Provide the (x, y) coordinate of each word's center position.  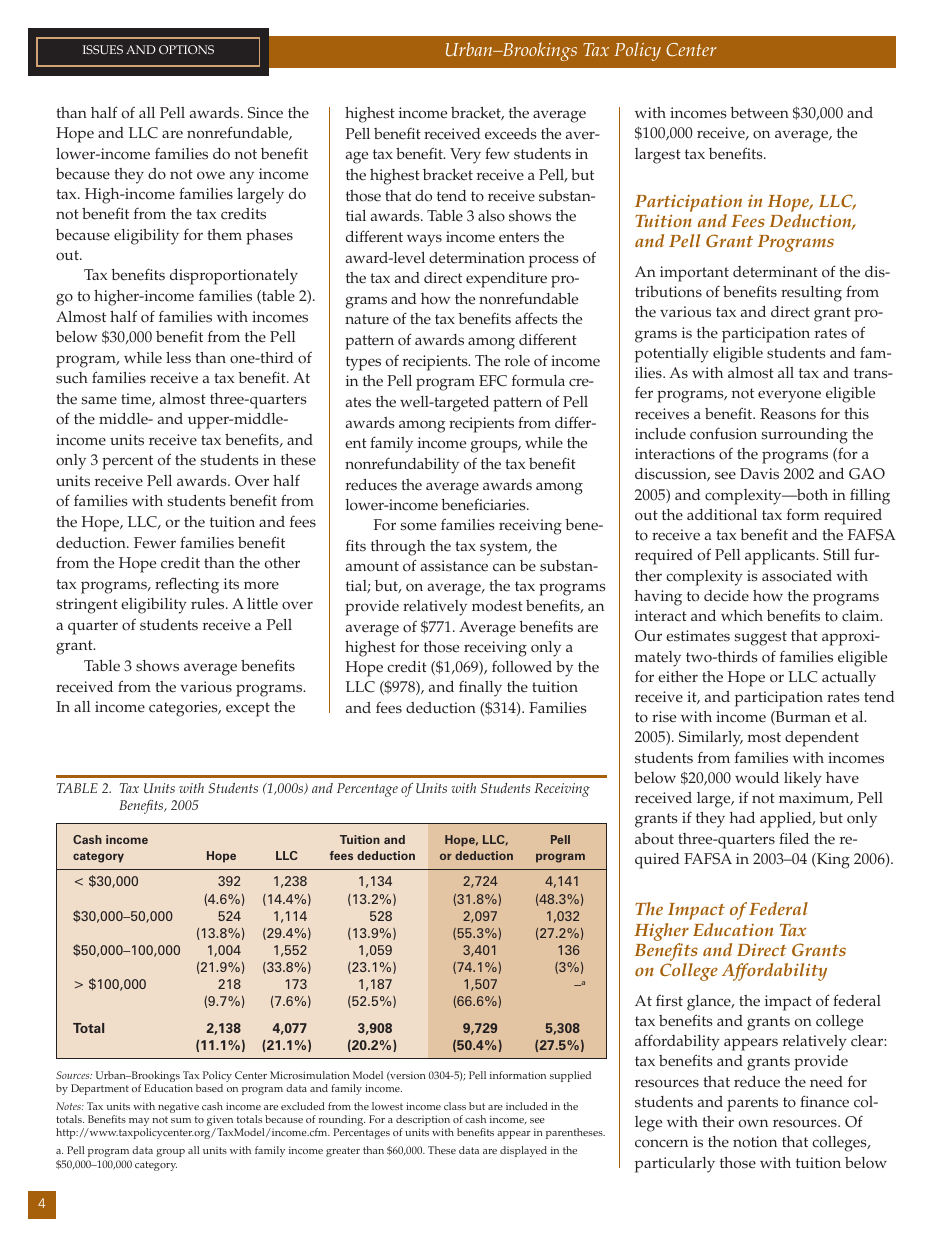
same (99, 400)
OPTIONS (186, 49)
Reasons (788, 414)
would (757, 778)
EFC (493, 381)
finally (480, 689)
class (455, 1106)
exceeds (511, 134)
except (248, 709)
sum (181, 1120)
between (759, 113)
